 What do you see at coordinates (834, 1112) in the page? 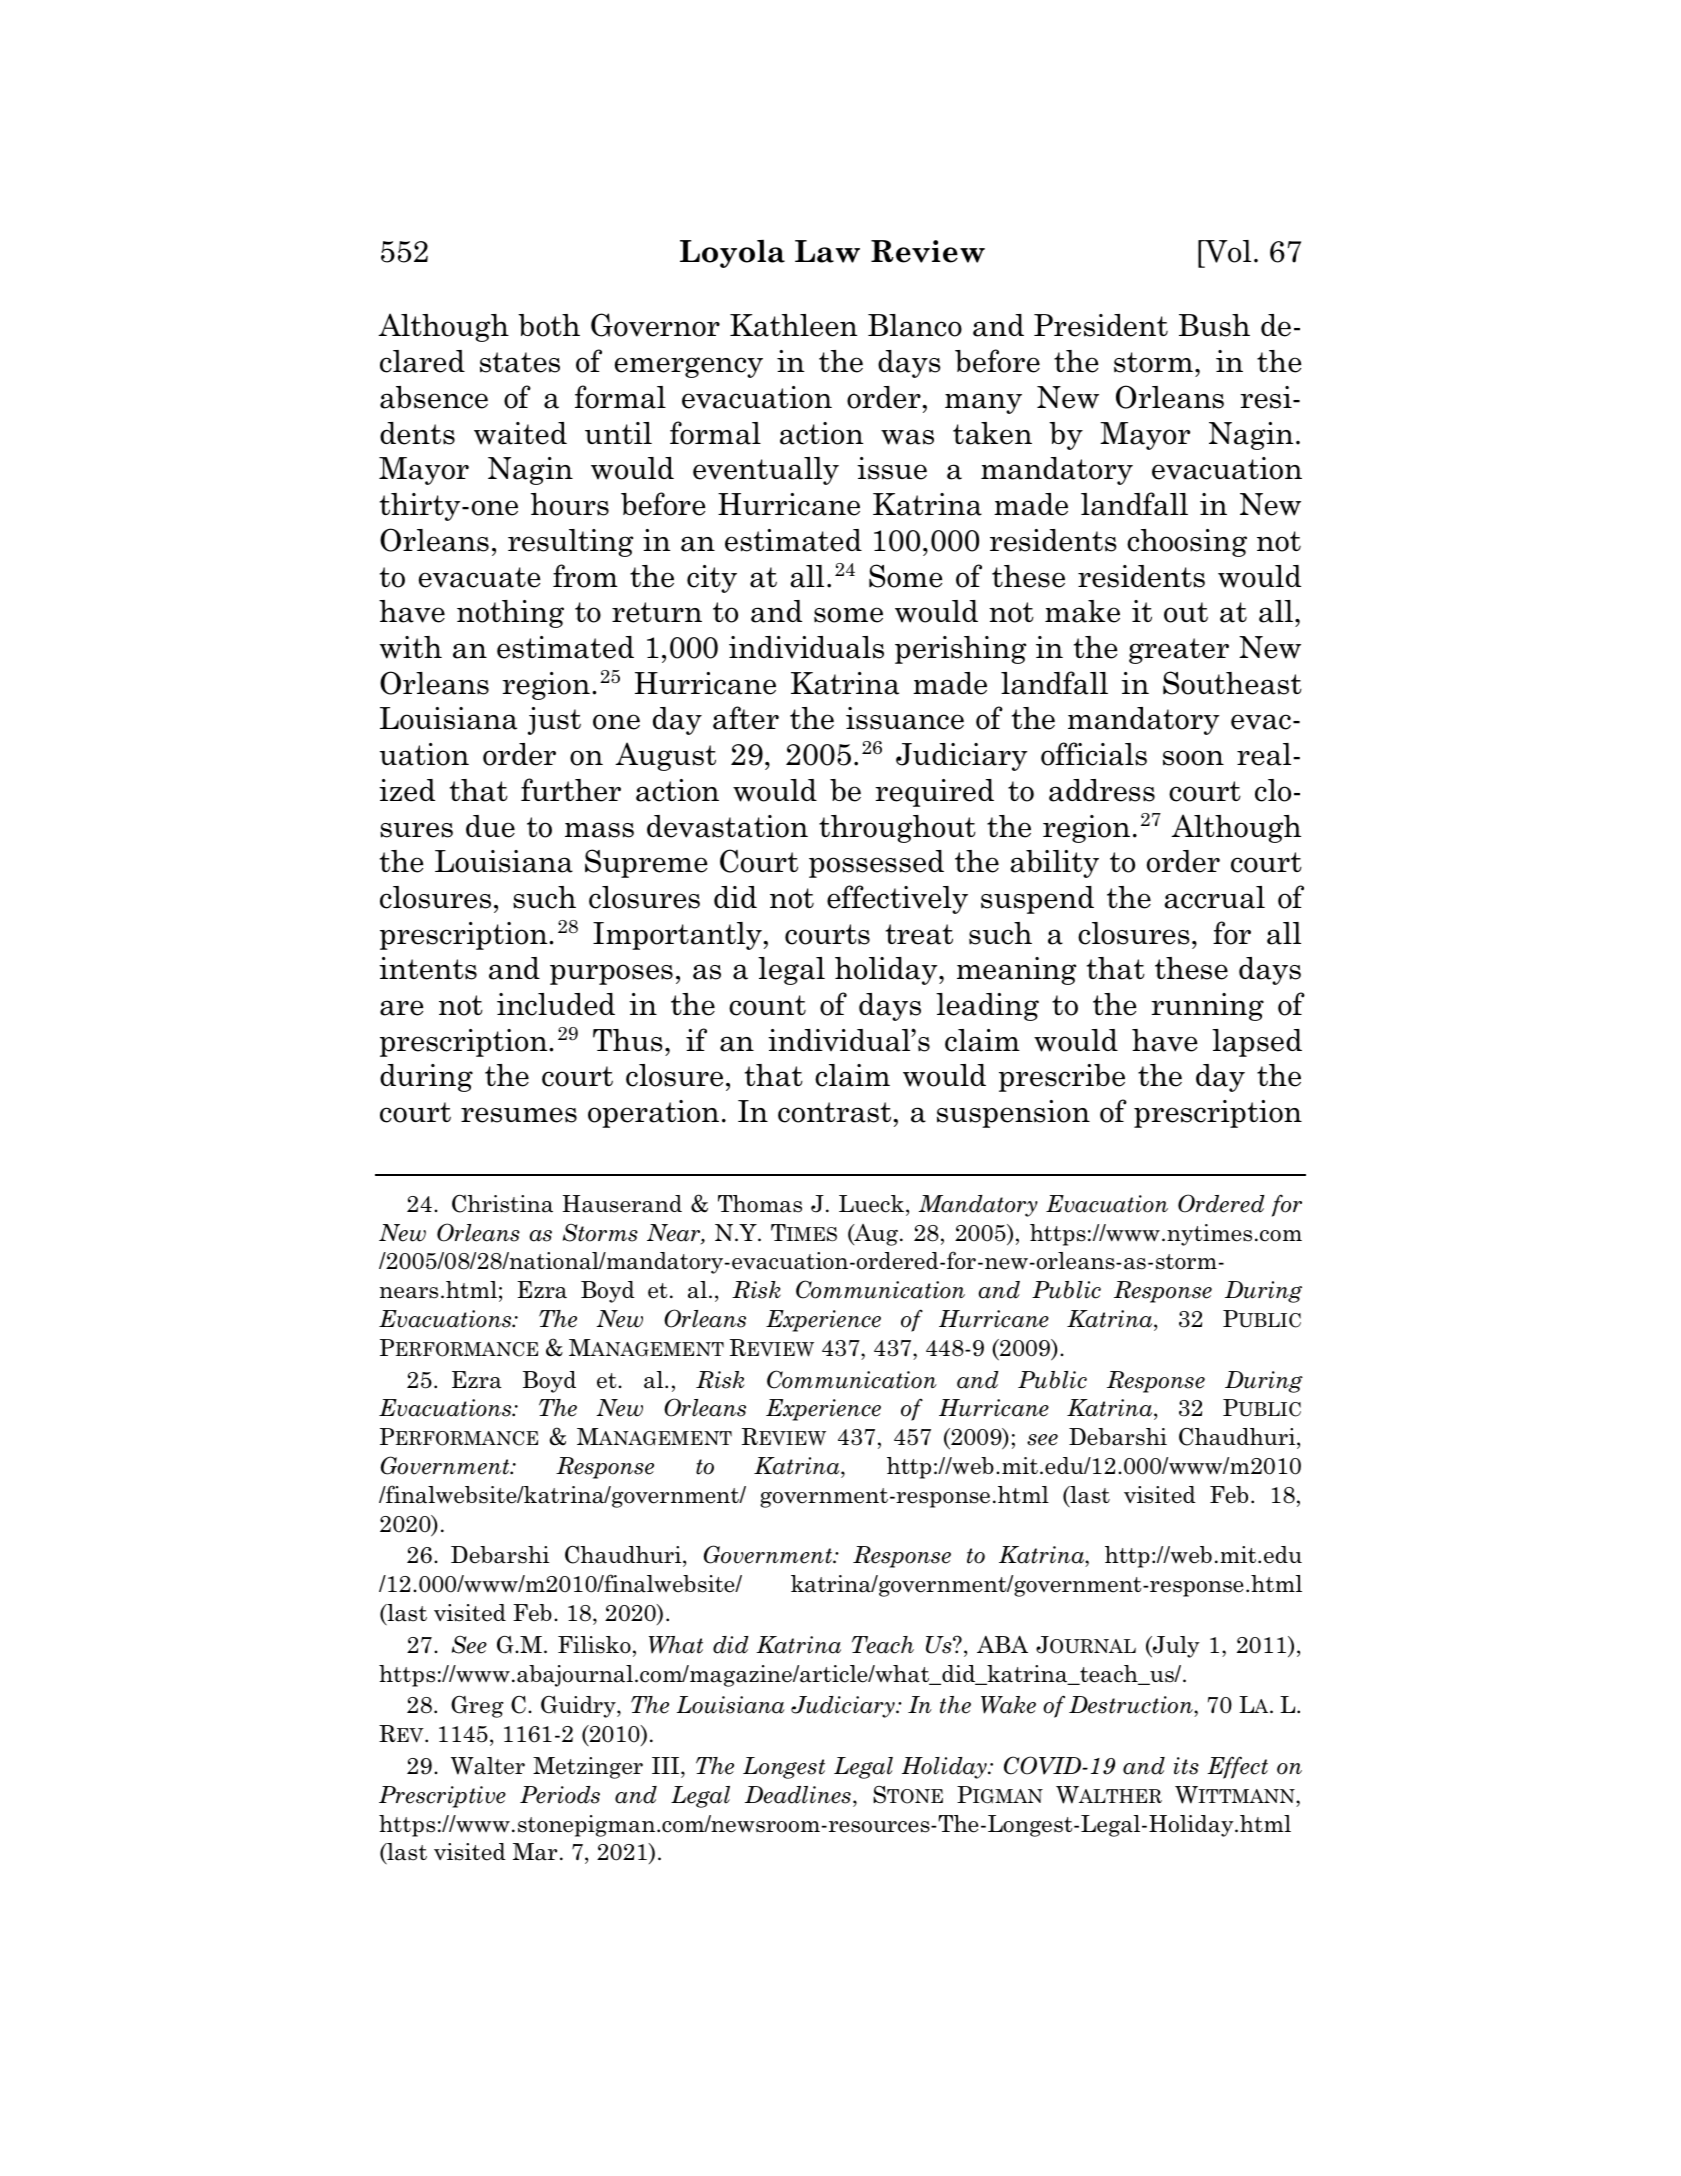
I see `contrast` at bounding box center [834, 1112].
